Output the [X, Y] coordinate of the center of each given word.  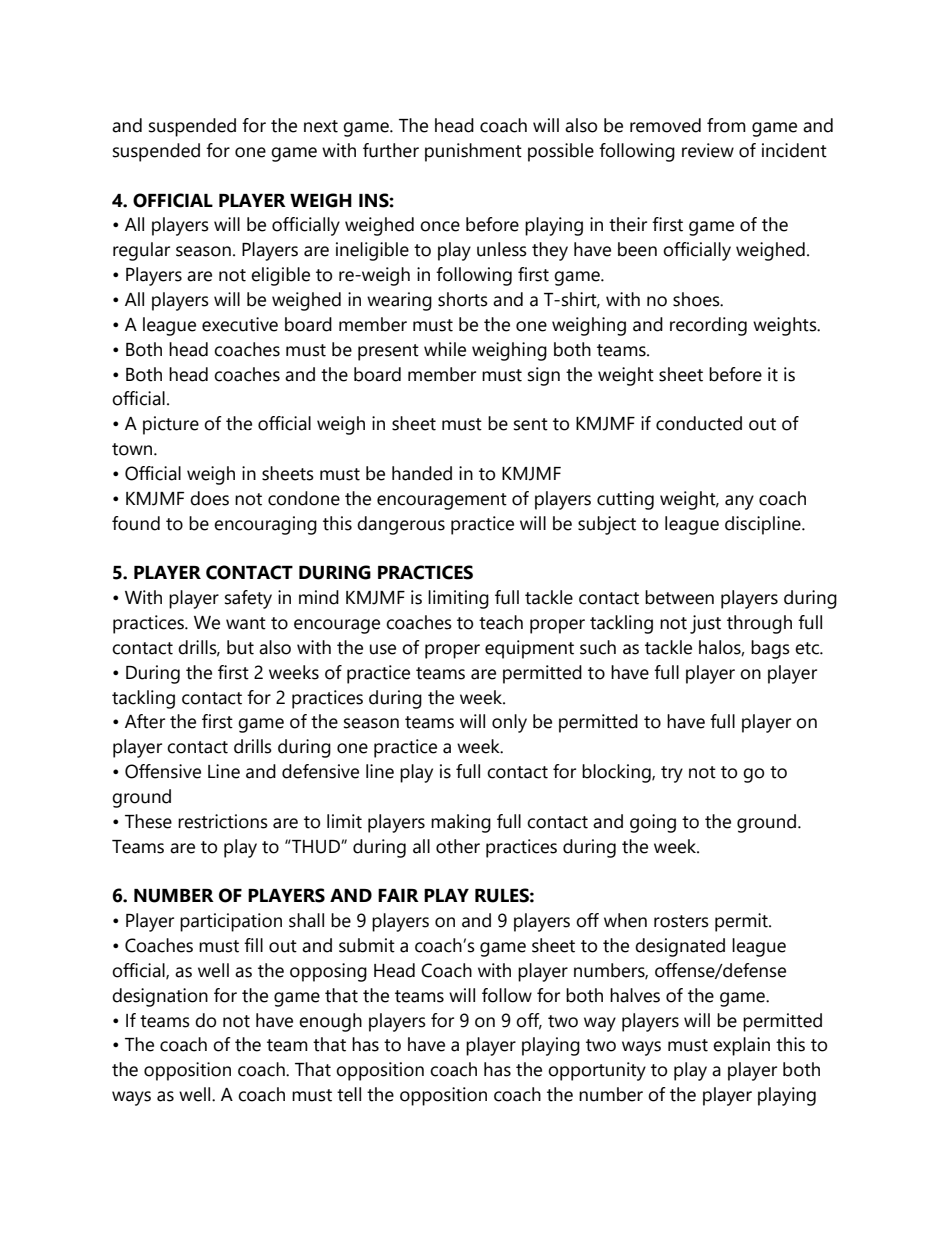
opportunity [597, 1071]
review [708, 150]
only [509, 723]
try [672, 774]
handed [422, 473]
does [209, 498]
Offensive [163, 771]
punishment [473, 152]
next [321, 126]
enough [330, 1022]
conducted [699, 423]
